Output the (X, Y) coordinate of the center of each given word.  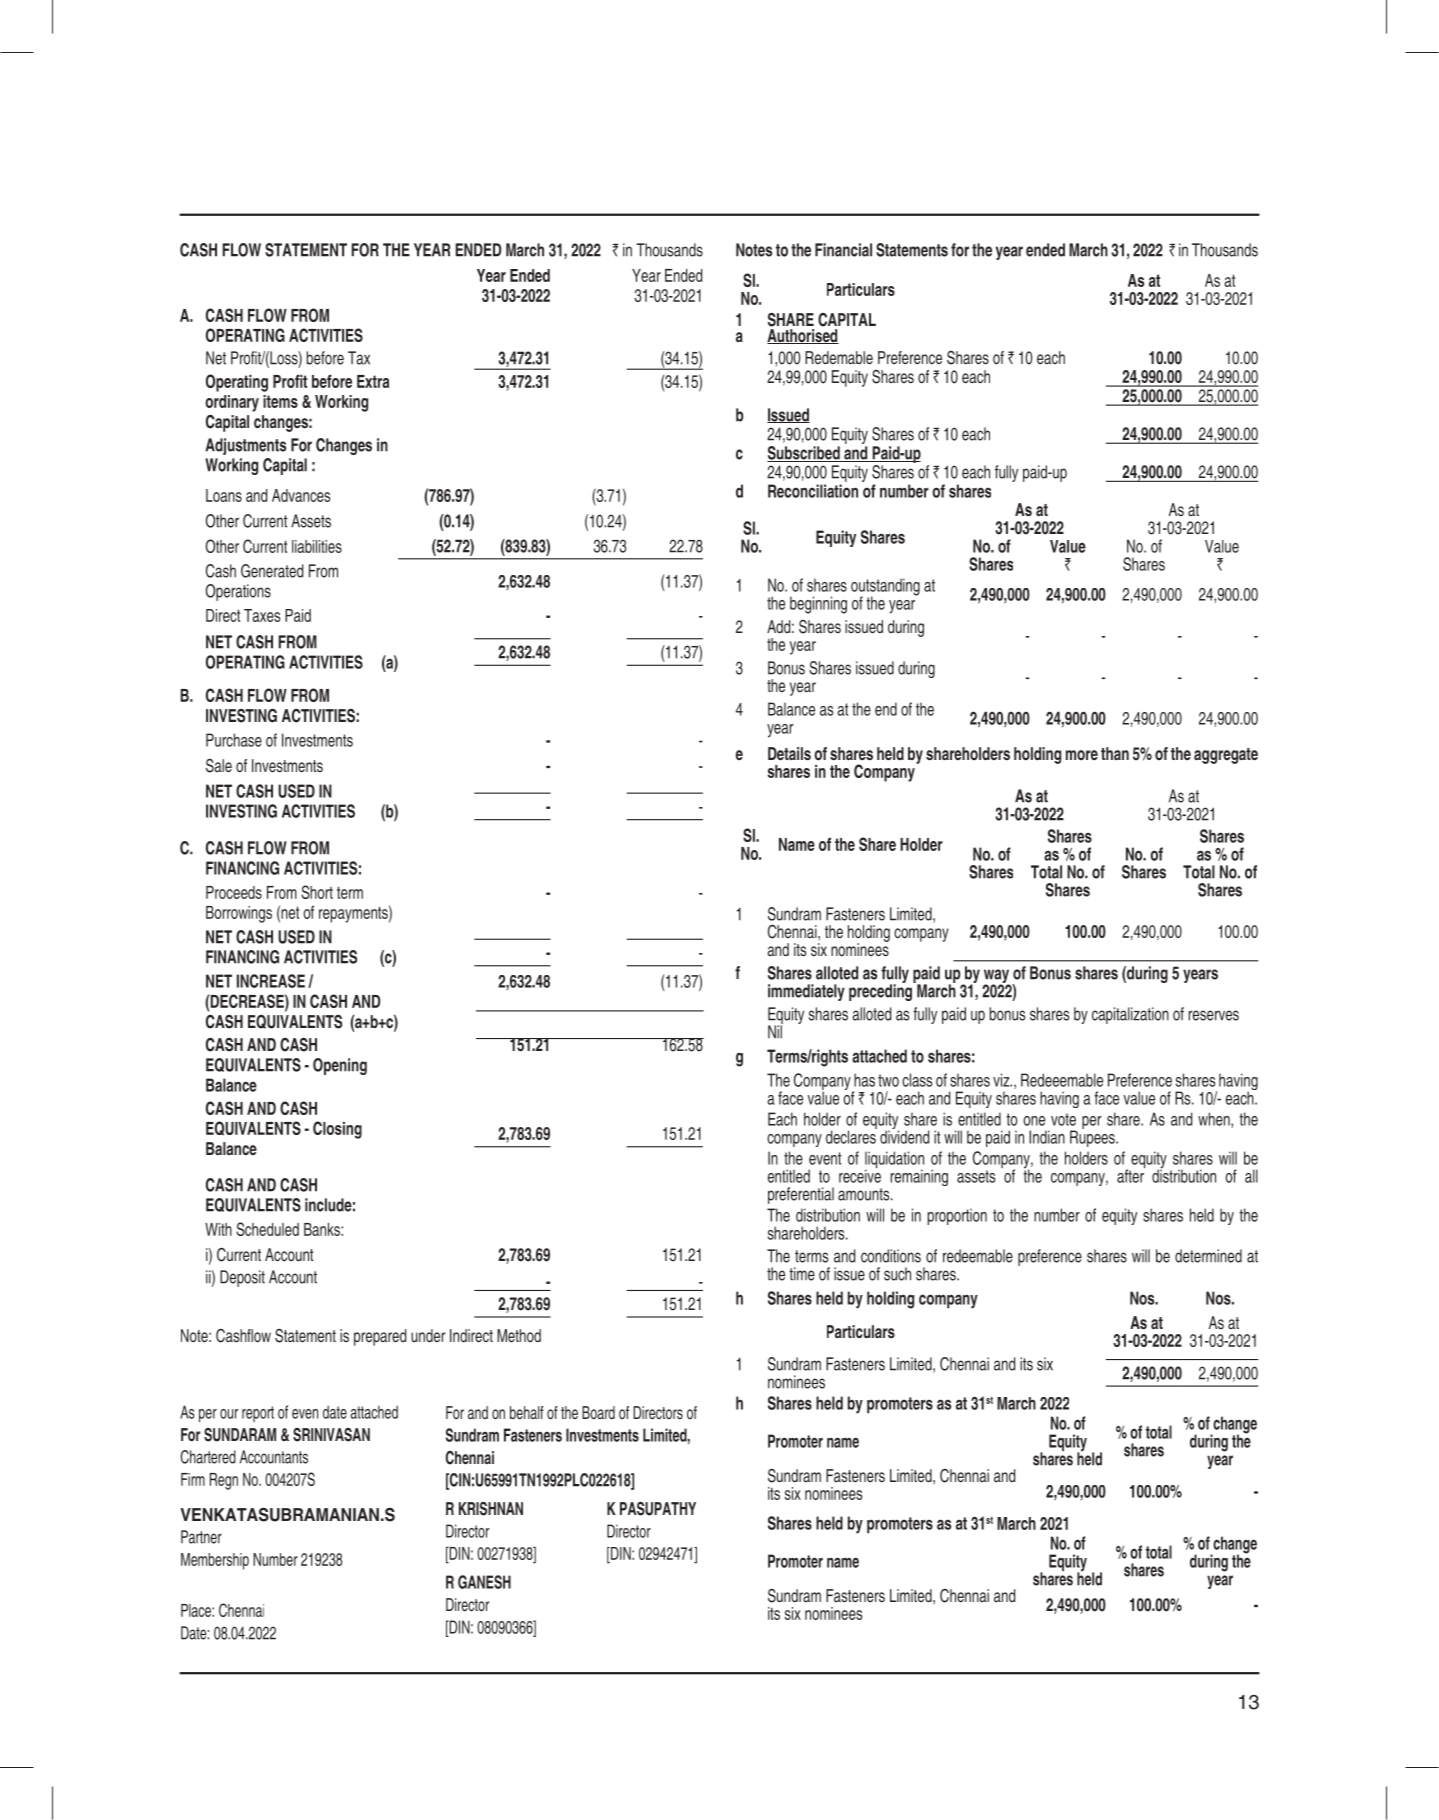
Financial (843, 250)
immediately (806, 992)
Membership (215, 1561)
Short (317, 892)
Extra (373, 381)
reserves (1213, 1015)
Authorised (803, 336)
